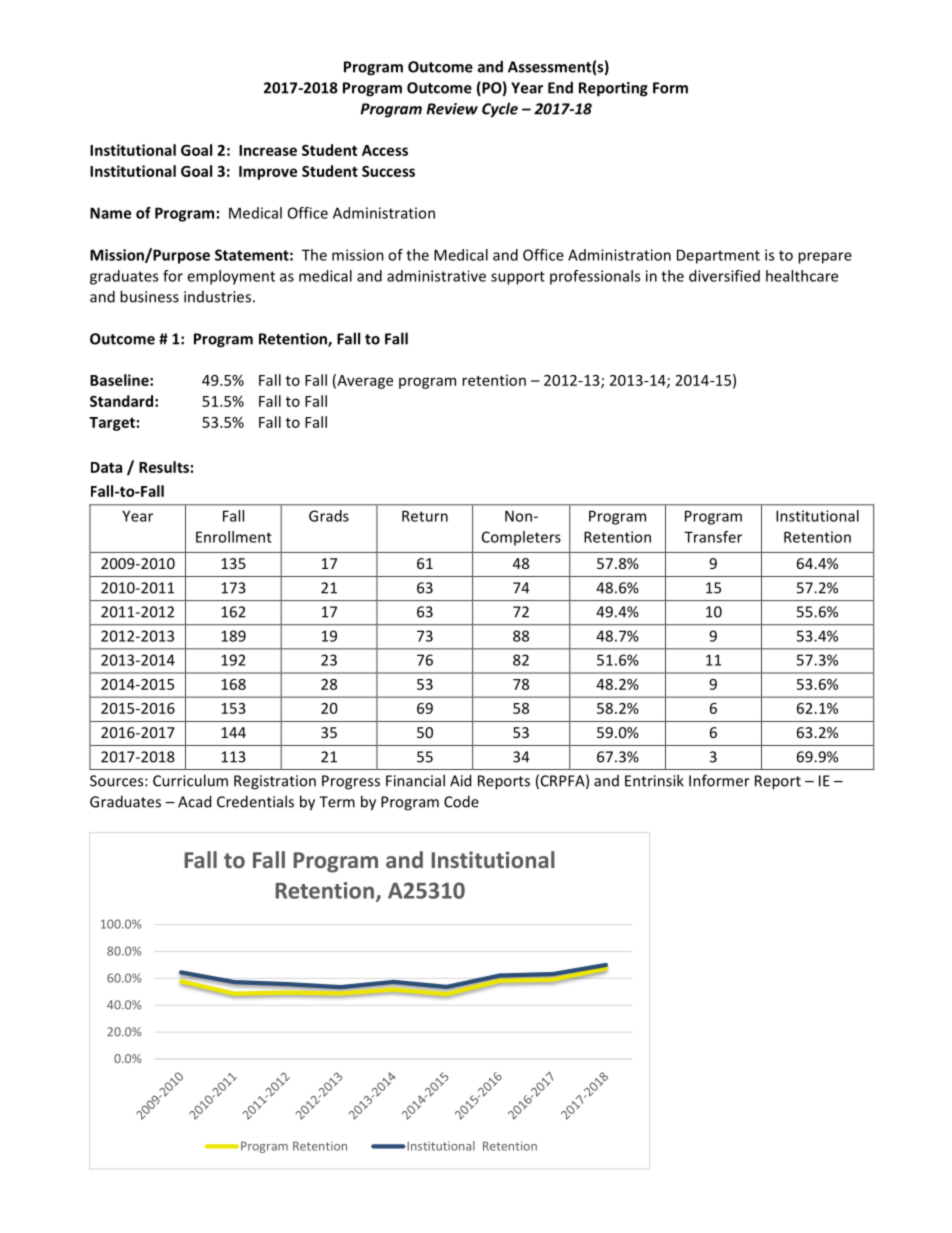  I want to click on administrative, so click(436, 276).
